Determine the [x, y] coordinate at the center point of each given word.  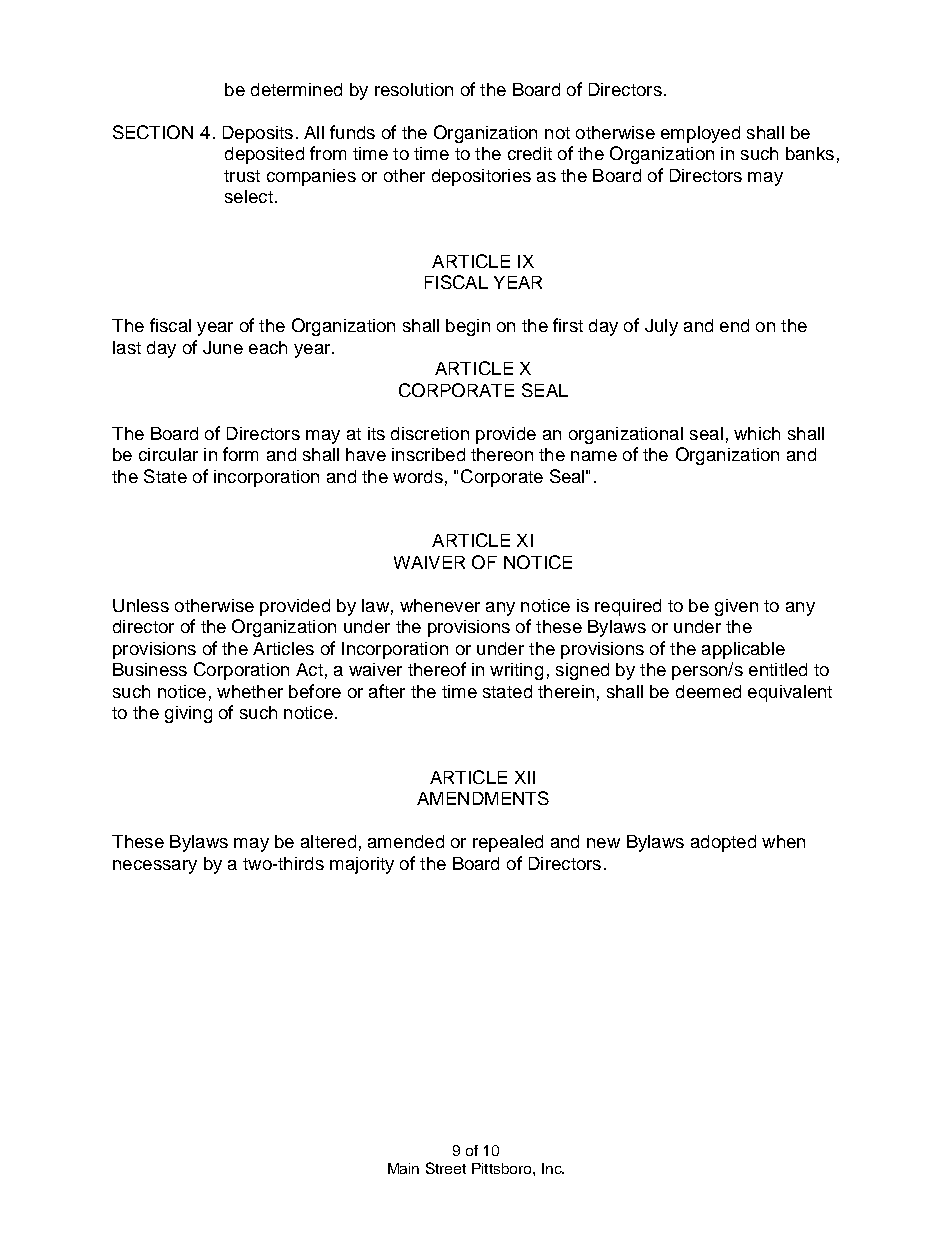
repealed [508, 843]
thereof [437, 669]
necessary [155, 867]
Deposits [258, 134]
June [223, 347]
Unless [141, 605]
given [736, 607]
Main [403, 1168]
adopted [723, 843]
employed [700, 134]
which [757, 433]
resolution [414, 89]
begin [468, 327]
